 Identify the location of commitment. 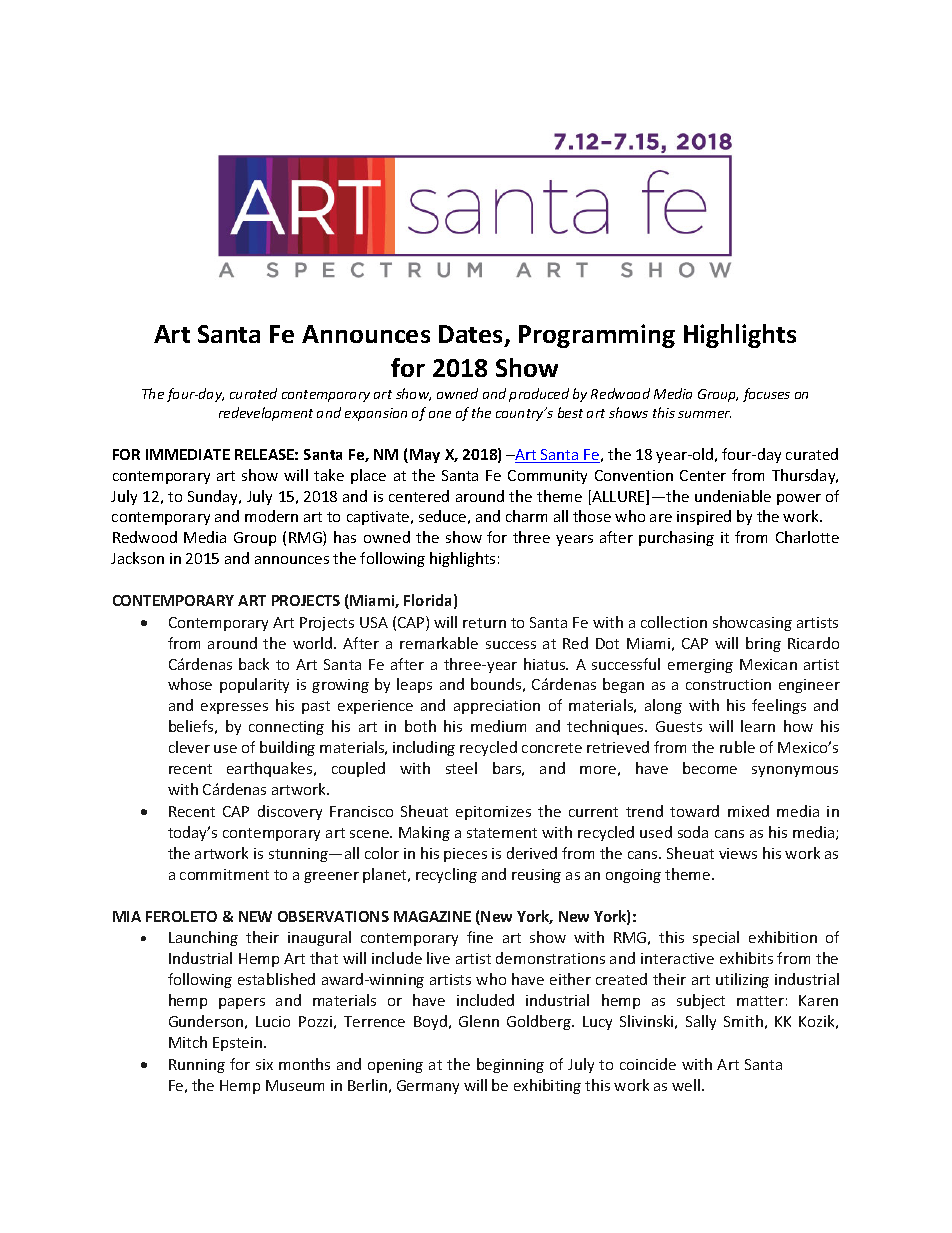
(224, 874).
